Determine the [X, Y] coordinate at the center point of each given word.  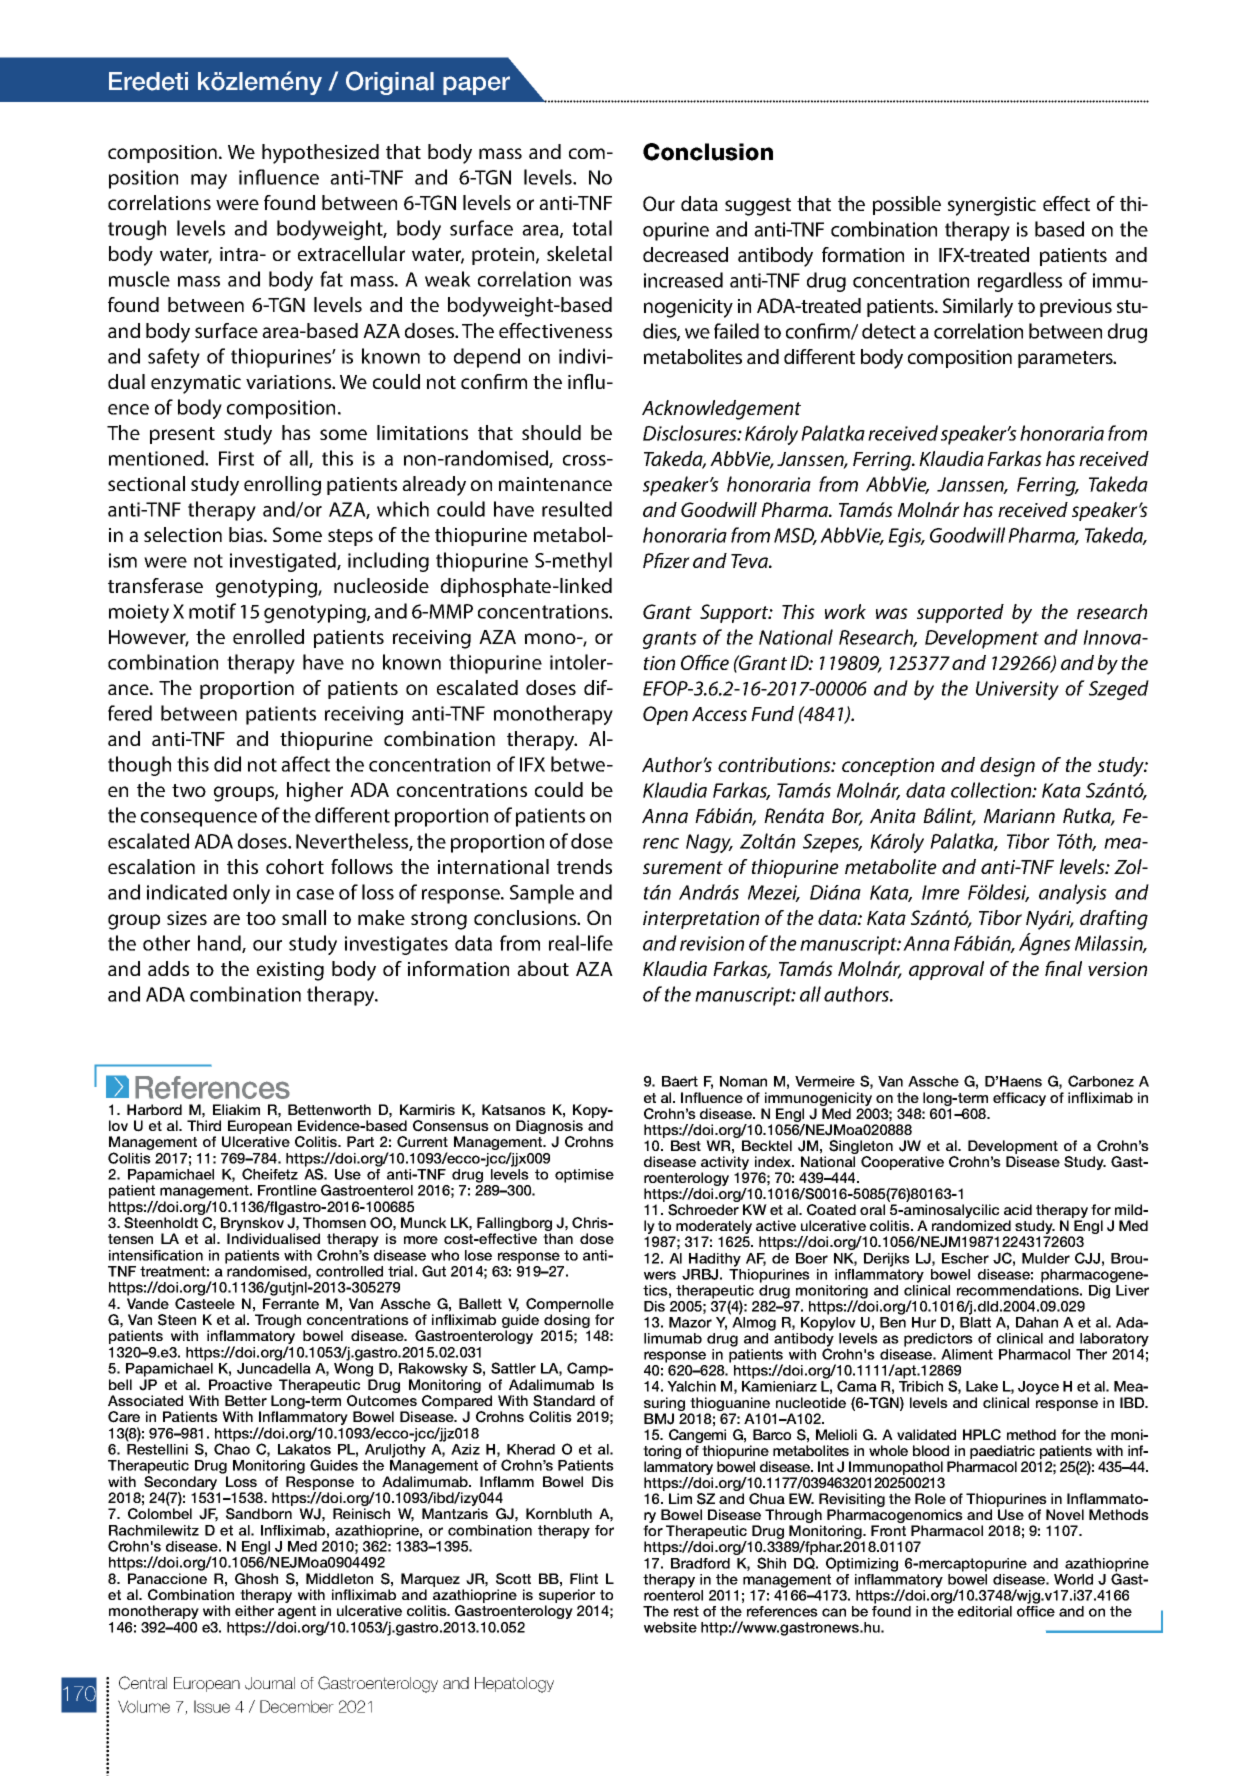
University [1017, 690]
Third [204, 1125]
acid [1018, 1209]
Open [665, 715]
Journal [270, 1683]
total [592, 228]
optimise [584, 1176]
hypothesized [320, 154]
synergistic [992, 206]
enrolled [268, 636]
